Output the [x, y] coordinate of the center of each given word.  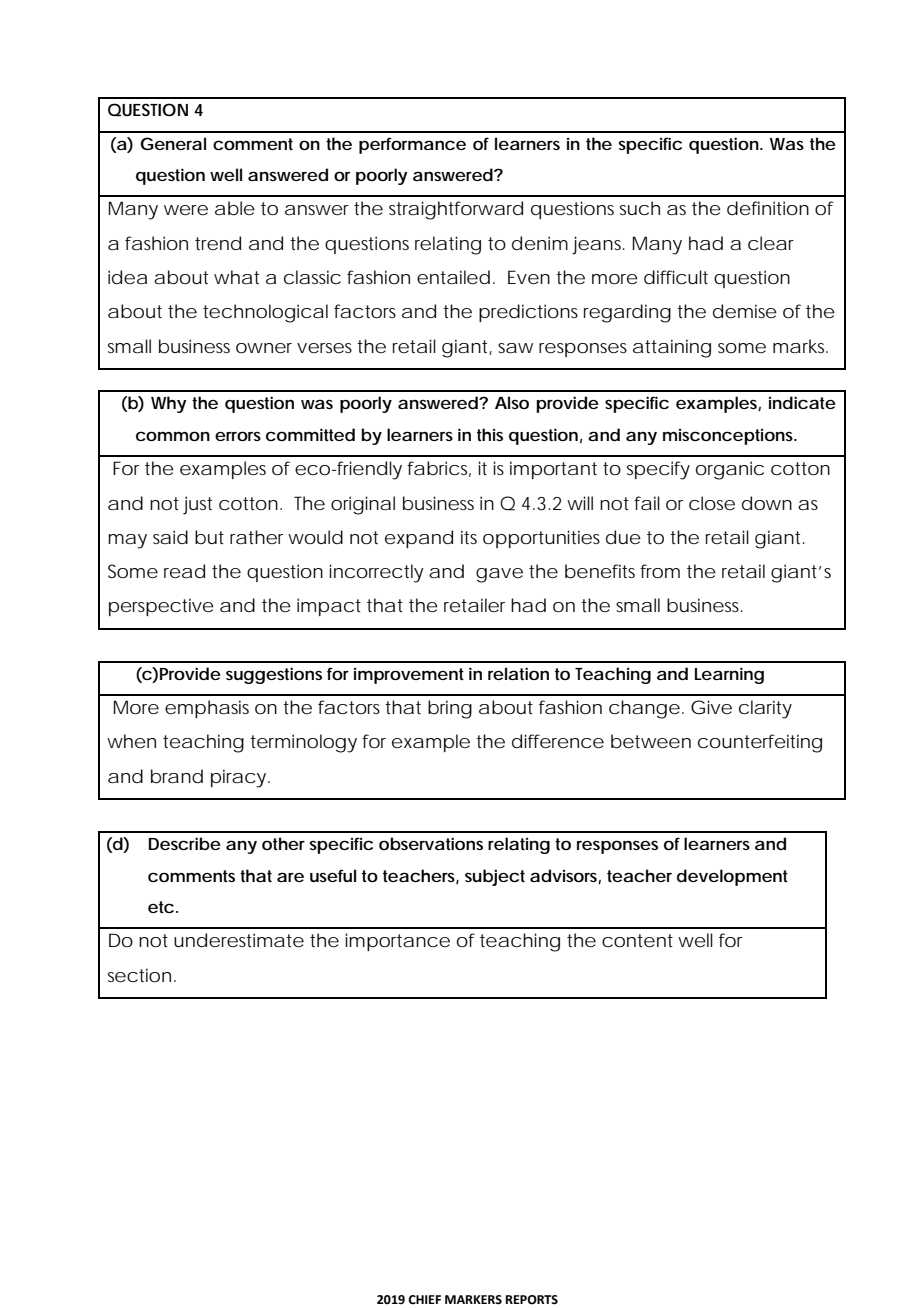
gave [499, 575]
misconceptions [729, 437]
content [637, 940]
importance [397, 942]
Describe [185, 843]
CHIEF [424, 1300]
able [235, 208]
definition [768, 208]
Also [512, 402]
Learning [729, 675]
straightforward [456, 210]
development [732, 877]
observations [431, 843]
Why [169, 404]
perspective [161, 607]
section [139, 975]
